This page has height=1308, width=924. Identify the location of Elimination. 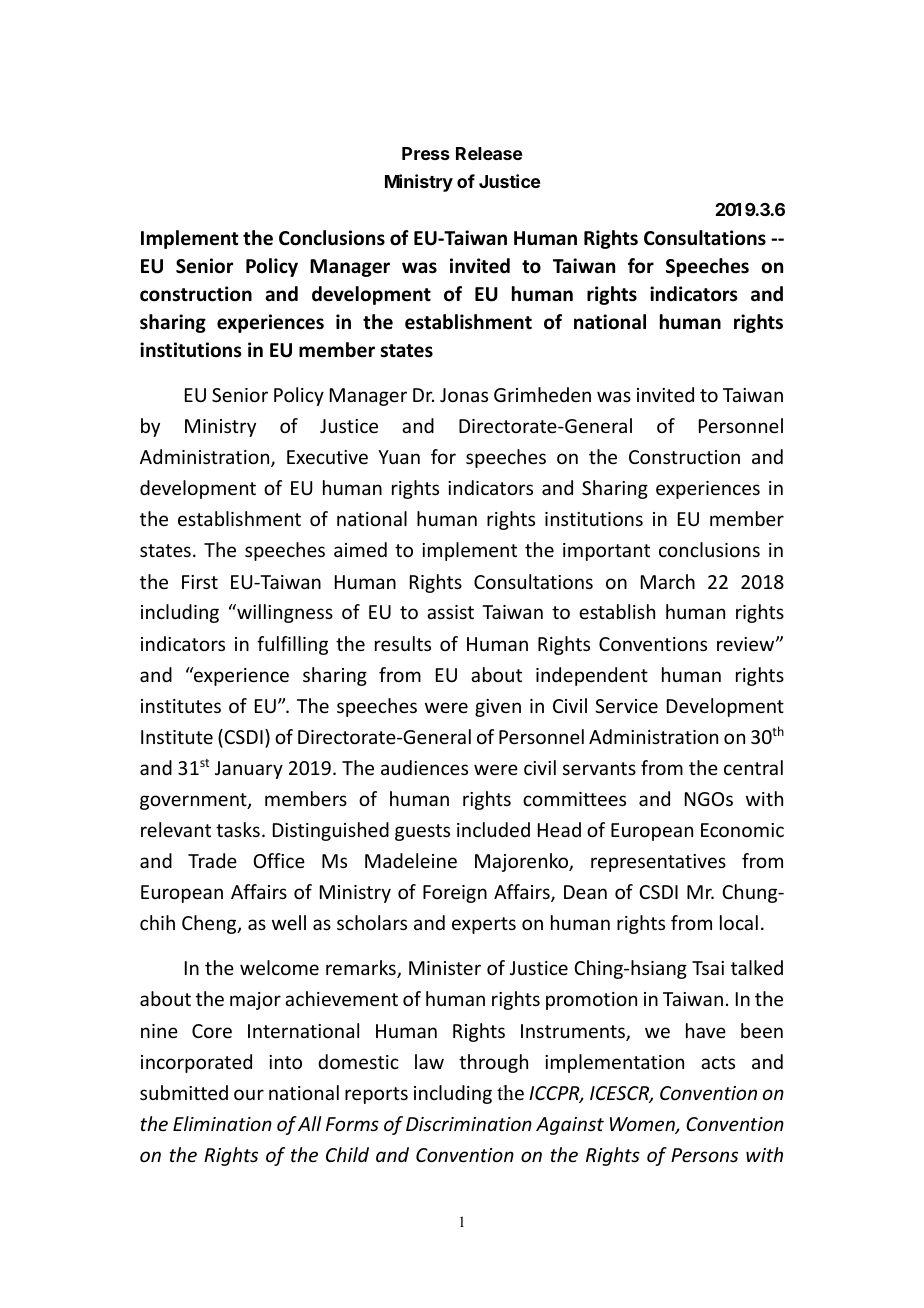
(222, 1123).
